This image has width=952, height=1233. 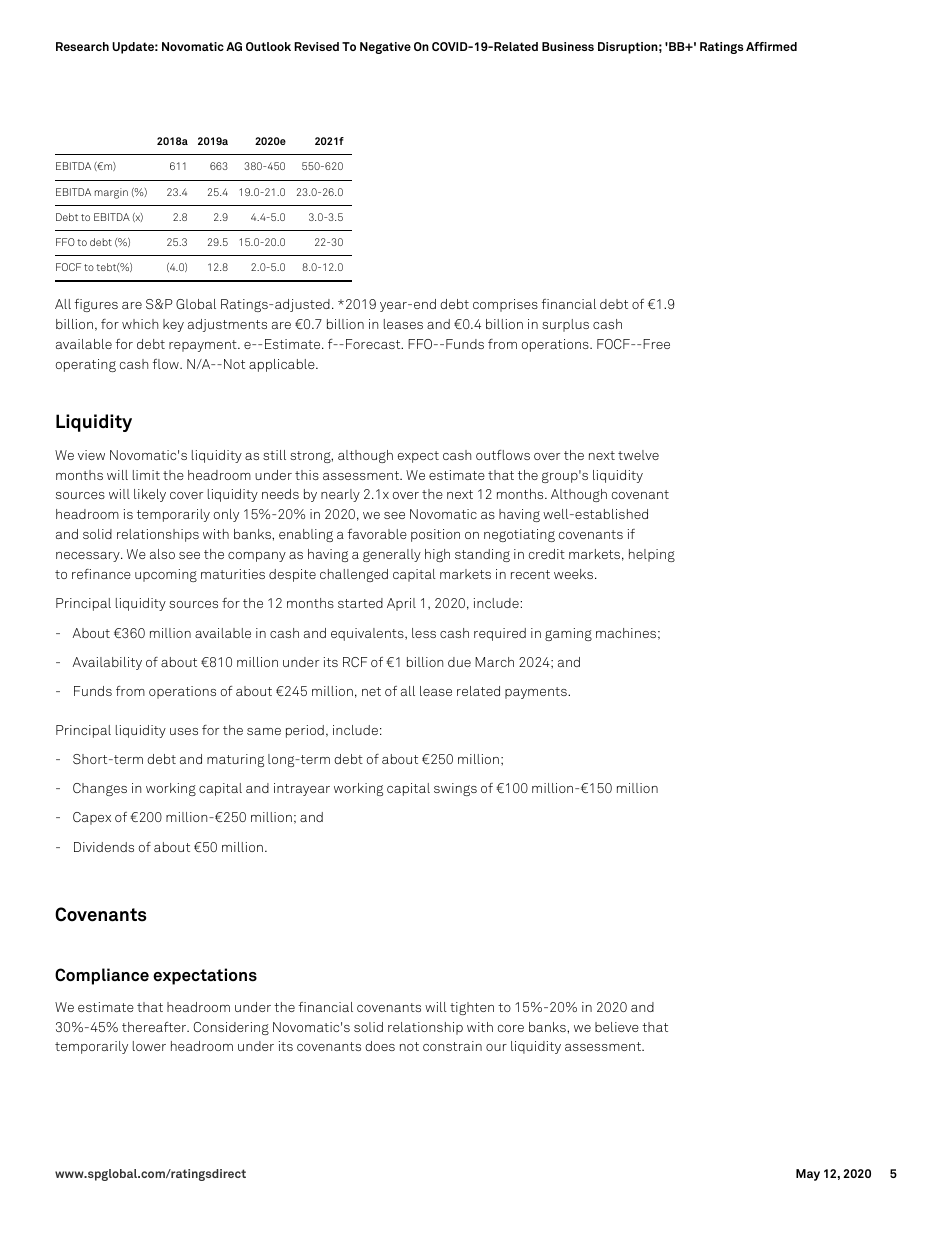 I want to click on helping, so click(x=652, y=555).
